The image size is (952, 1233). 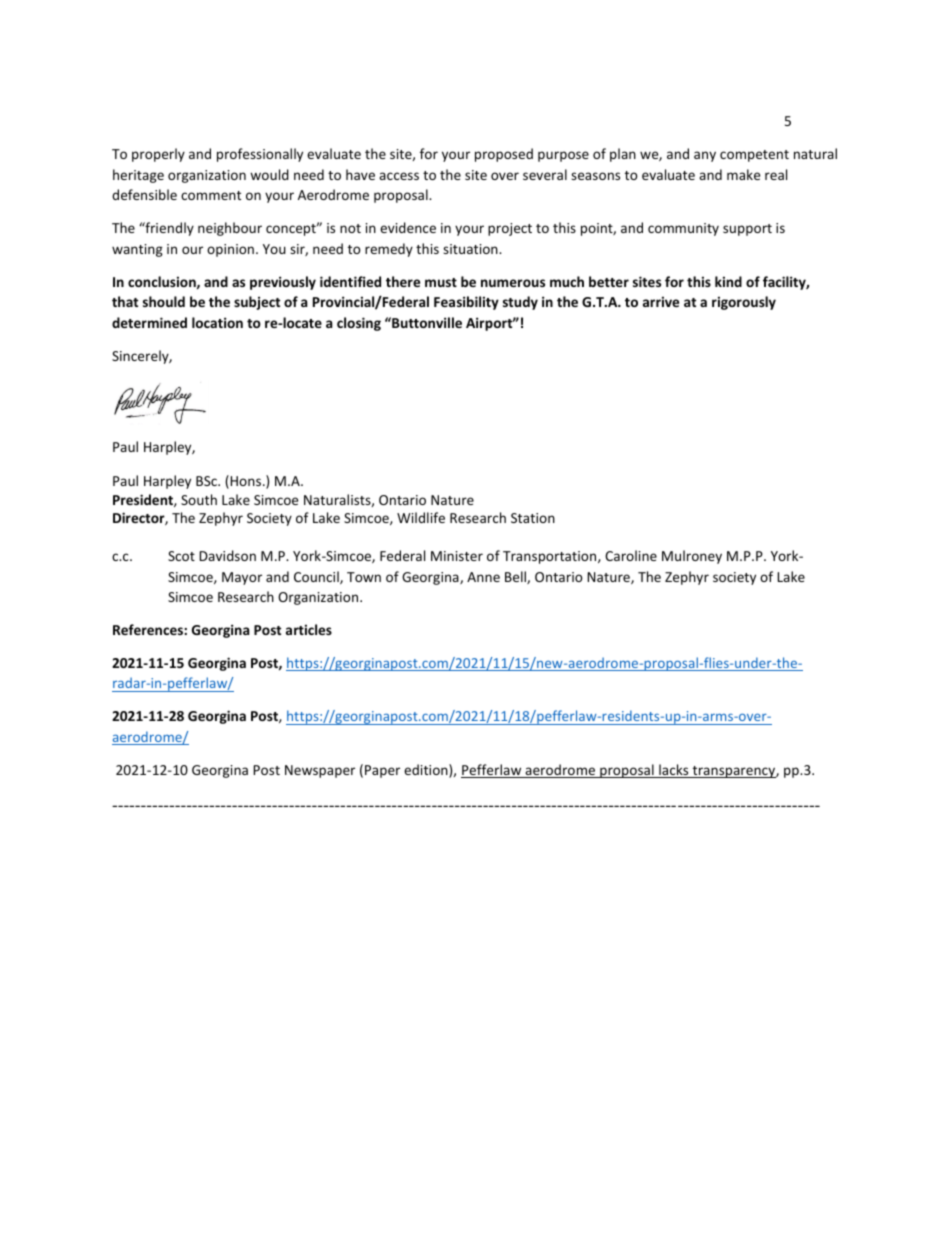 I want to click on Mulroney, so click(x=692, y=557).
